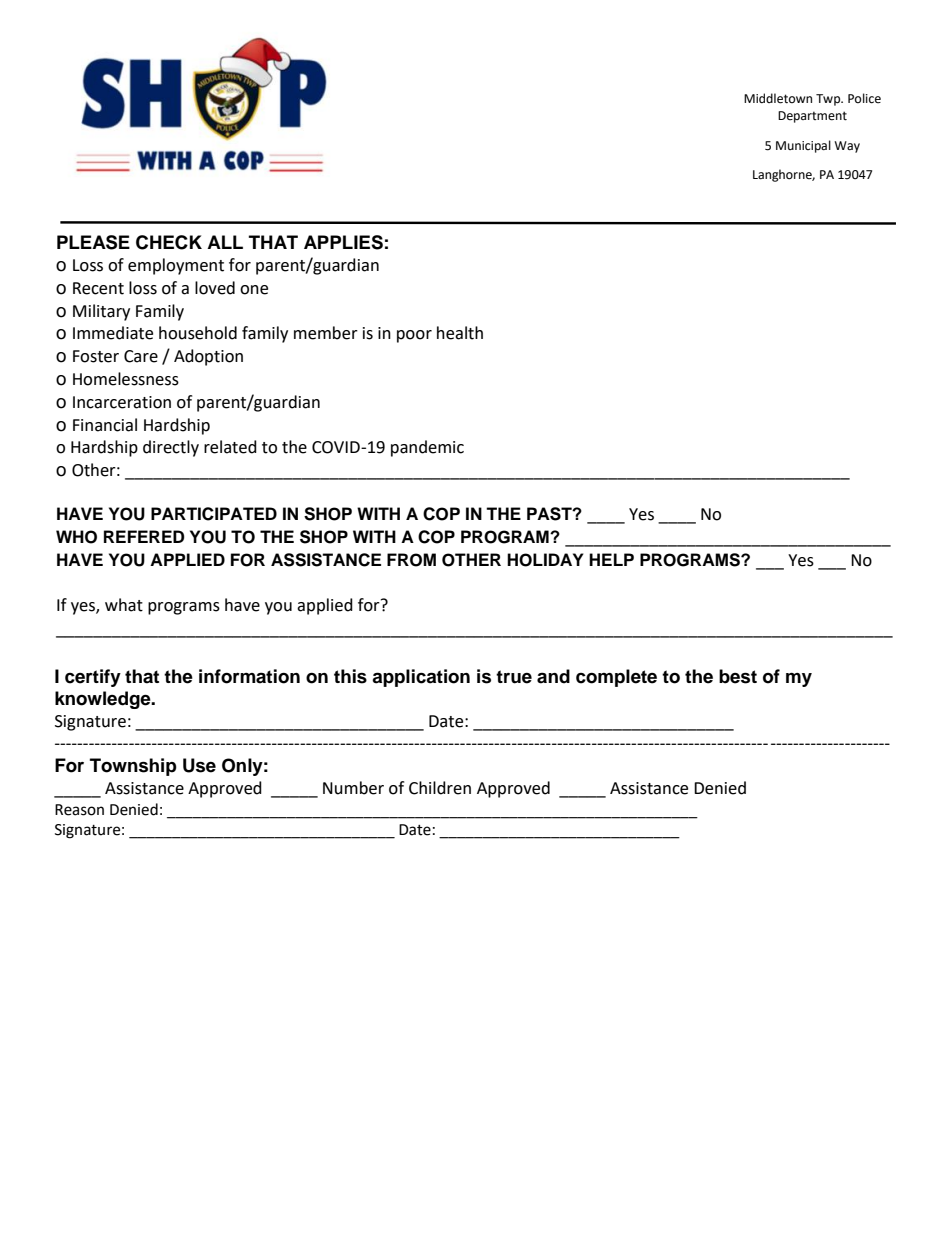 The image size is (952, 1233). Describe the element at coordinates (414, 336) in the screenshot. I see `poor` at that location.
